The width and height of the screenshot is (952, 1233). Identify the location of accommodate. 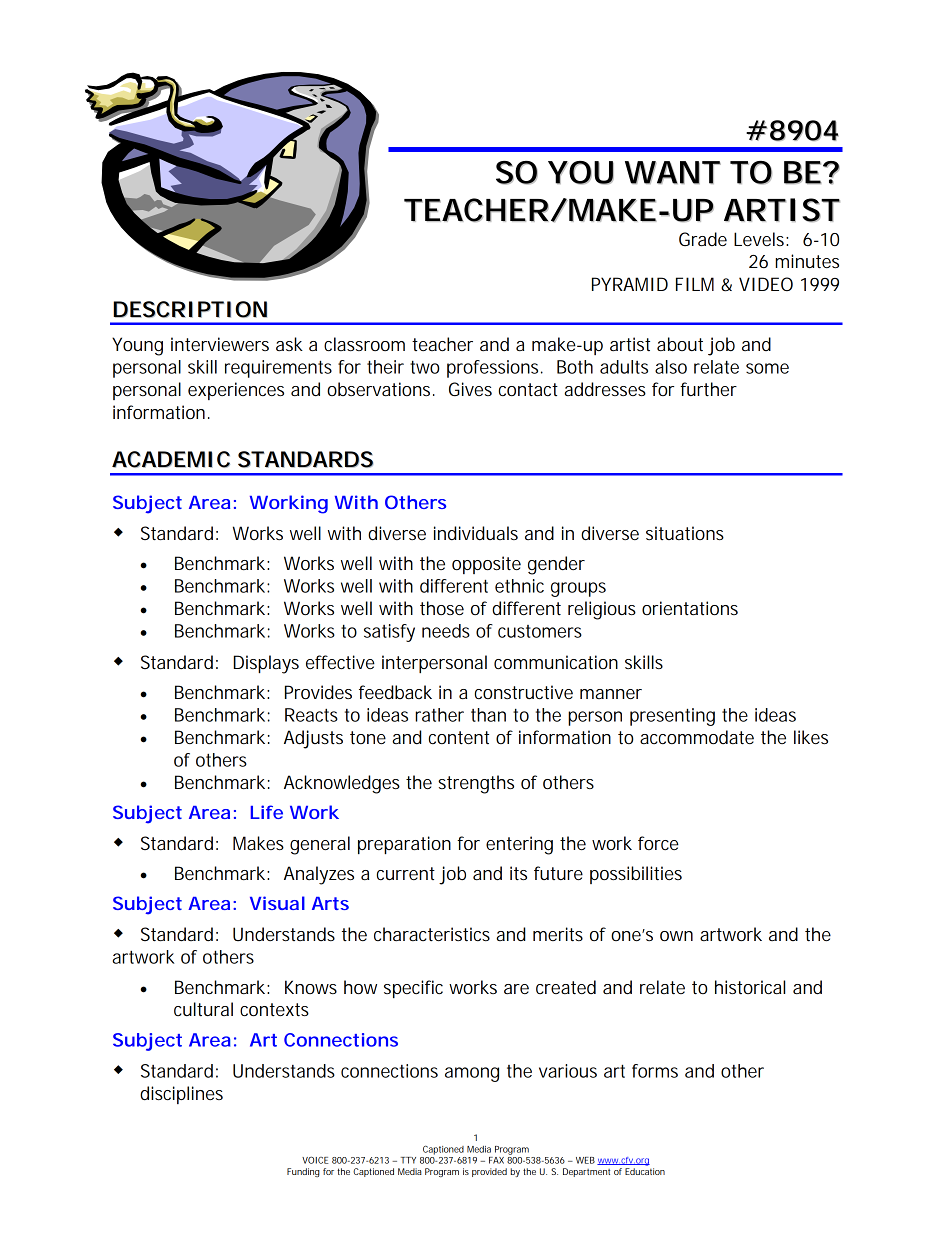
(697, 737).
